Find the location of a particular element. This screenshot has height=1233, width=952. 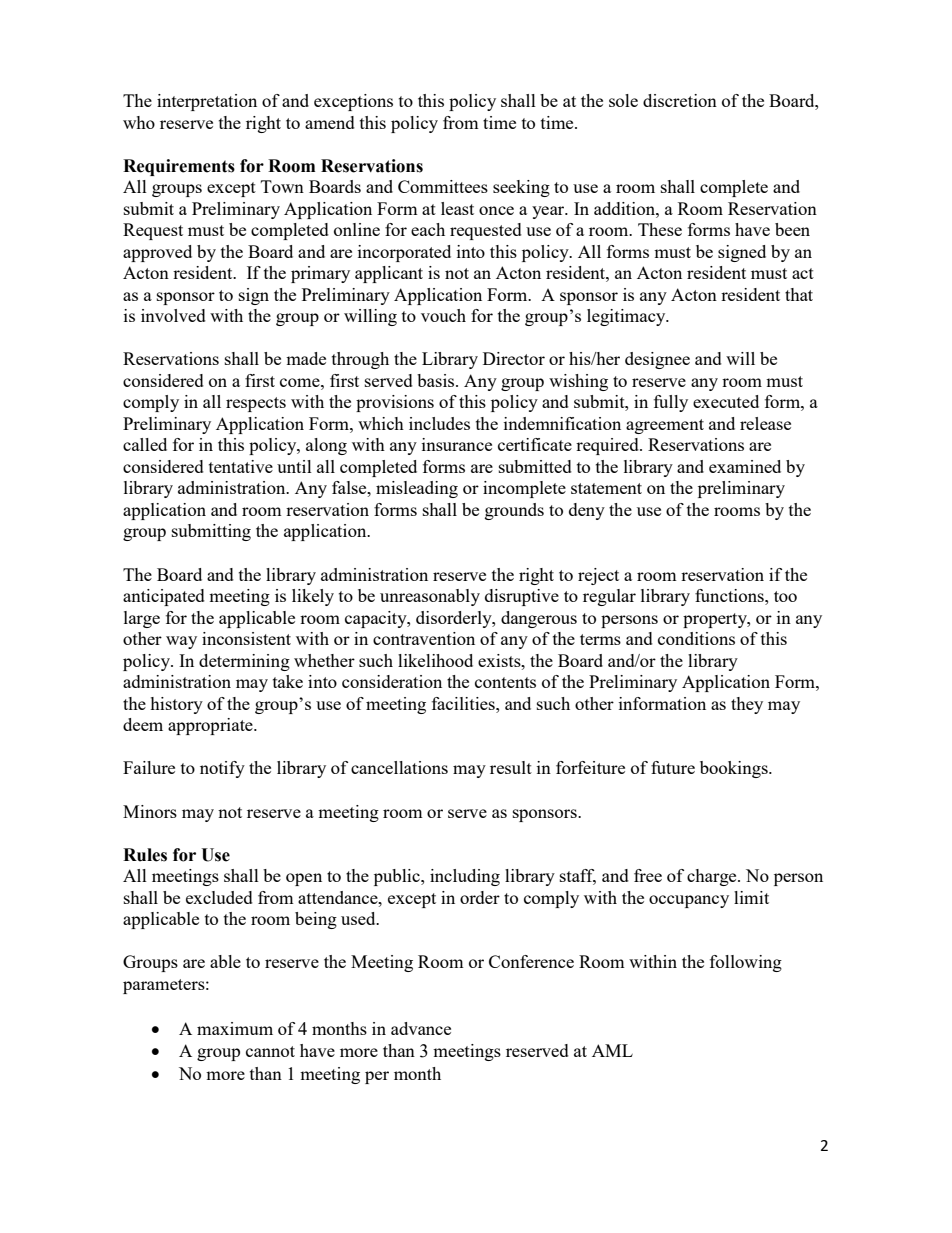

too is located at coordinates (785, 596).
